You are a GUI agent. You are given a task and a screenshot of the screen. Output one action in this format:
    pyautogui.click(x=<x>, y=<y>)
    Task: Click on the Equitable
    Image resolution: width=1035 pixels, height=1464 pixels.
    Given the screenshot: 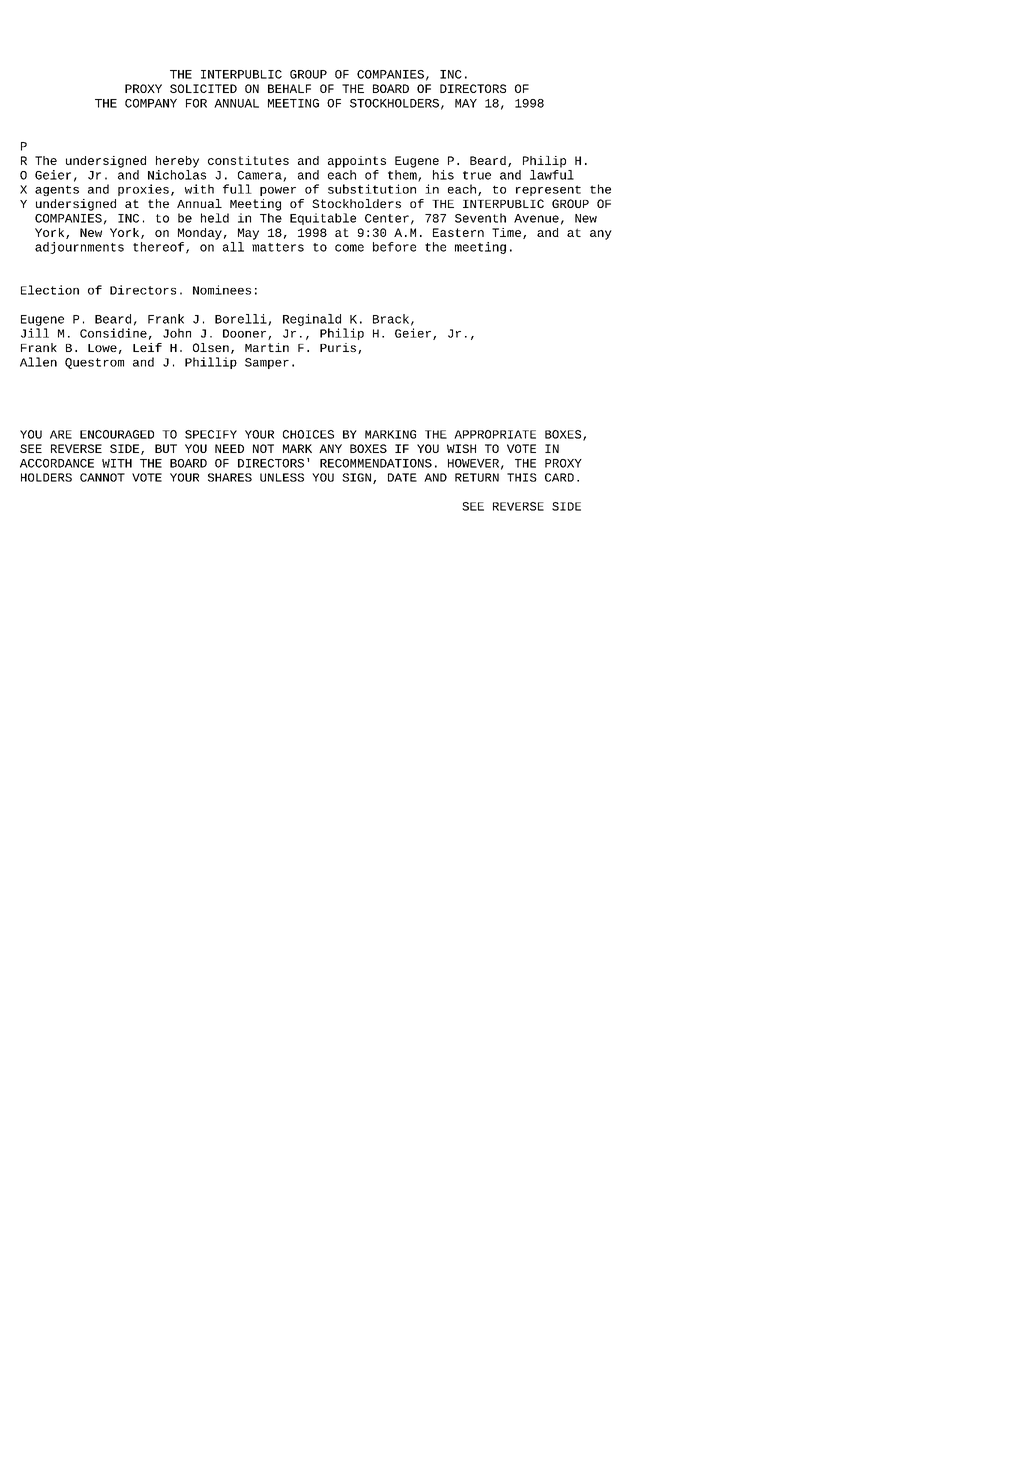 What is the action you would take?
    pyautogui.click(x=323, y=219)
